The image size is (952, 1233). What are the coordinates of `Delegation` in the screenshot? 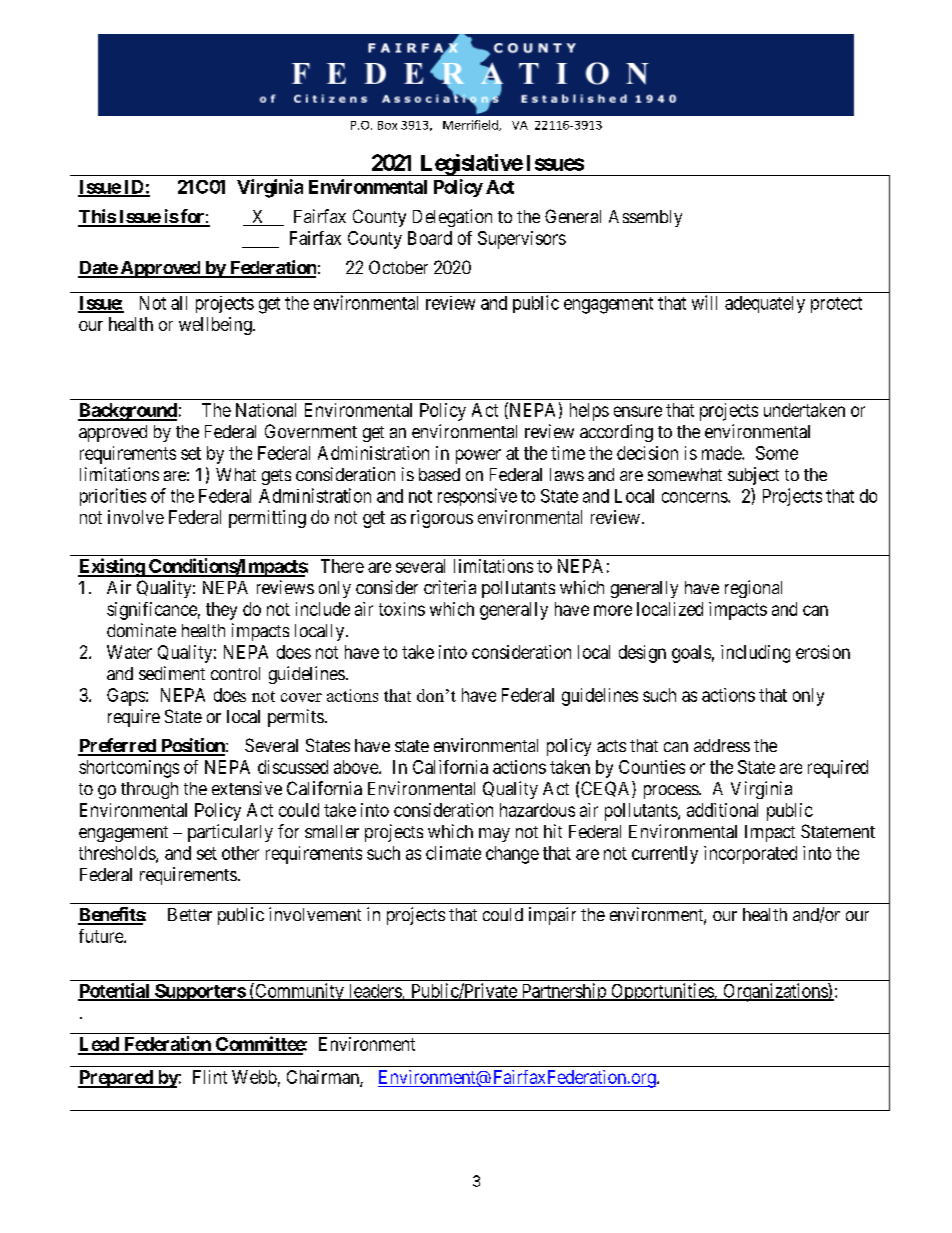 It's located at (452, 218).
